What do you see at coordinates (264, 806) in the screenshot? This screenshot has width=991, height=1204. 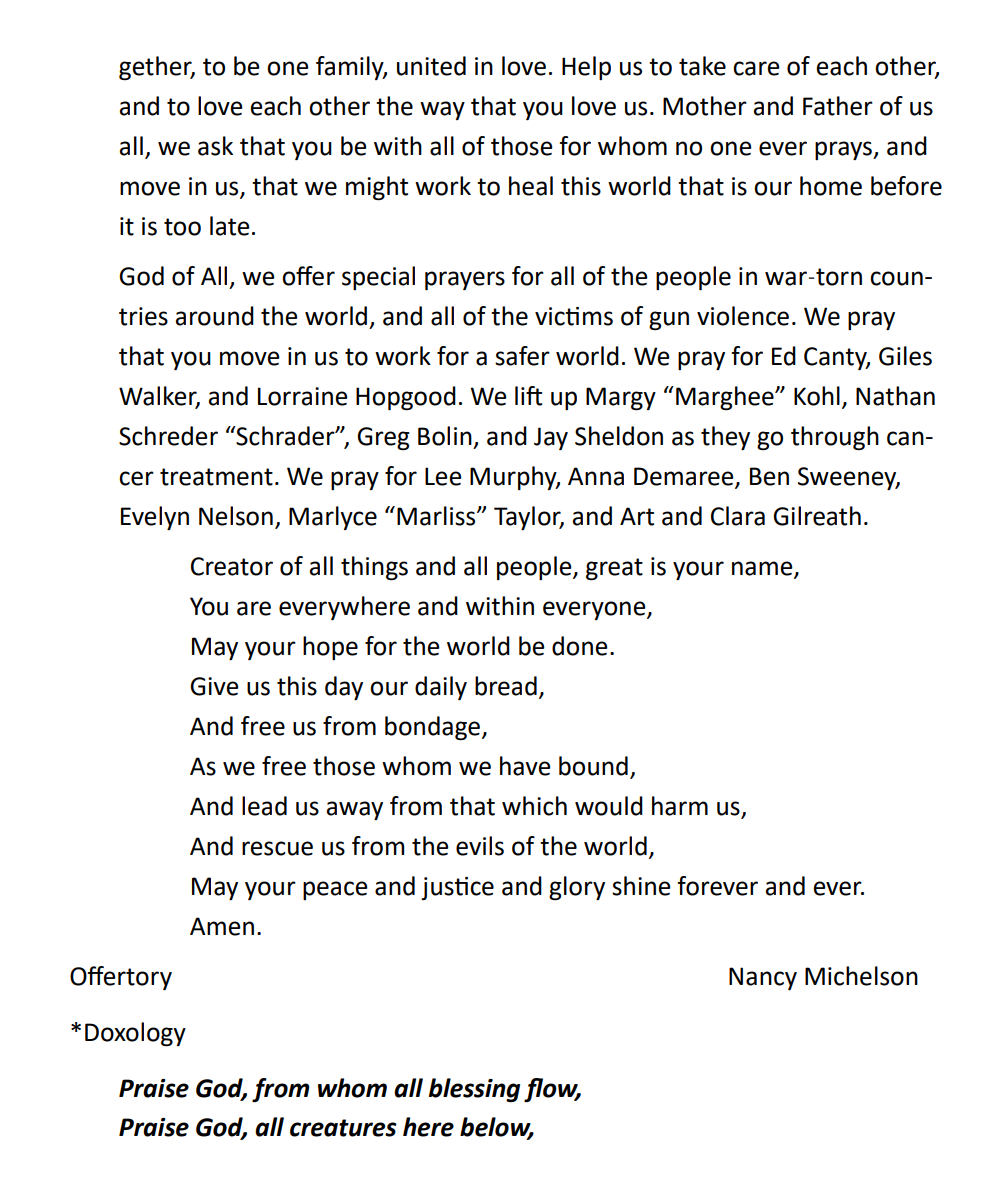 I see `lead` at bounding box center [264, 806].
